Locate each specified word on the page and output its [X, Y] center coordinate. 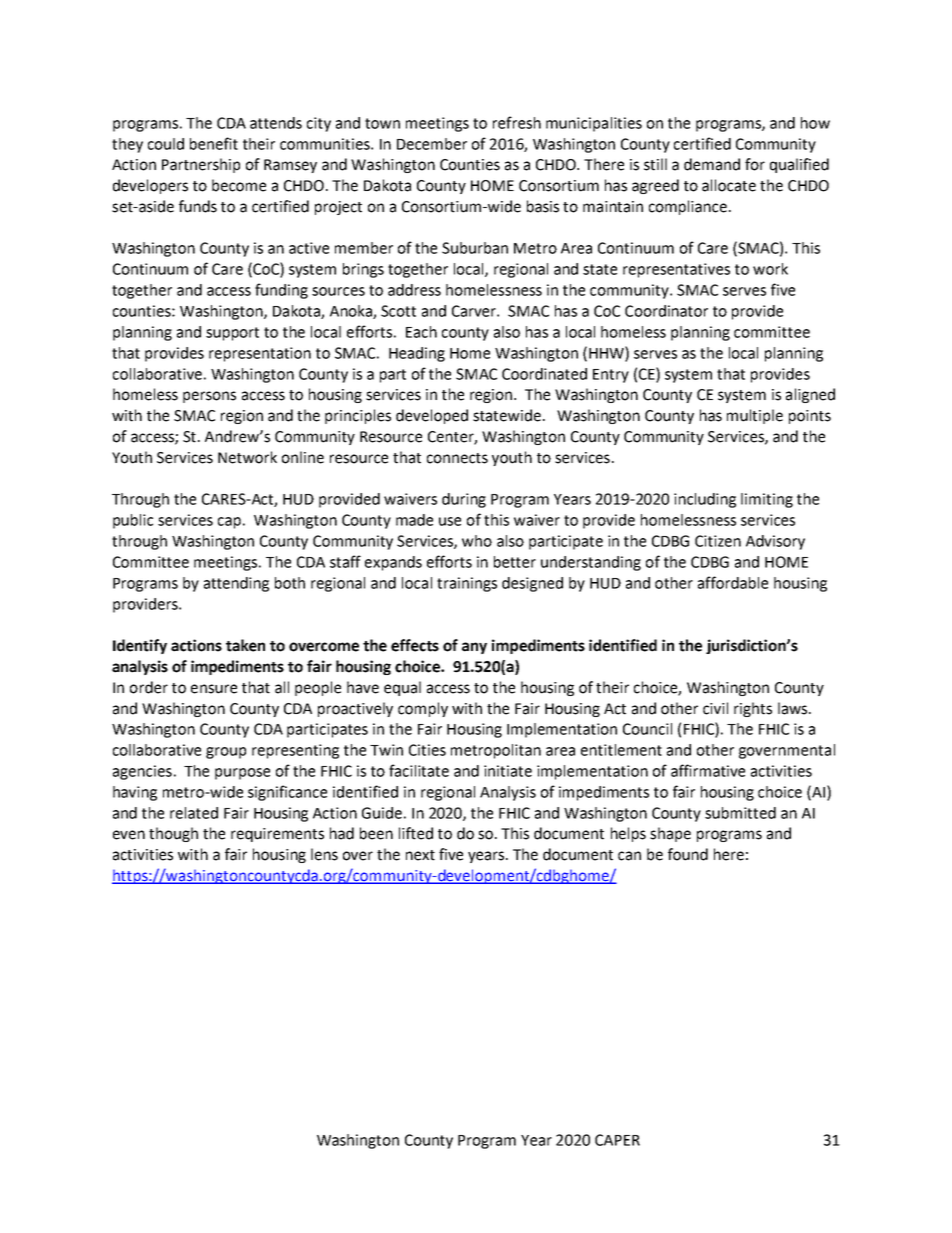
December [432, 144]
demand [712, 164]
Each [421, 332]
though [173, 834]
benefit [214, 143]
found [688, 854]
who [477, 541]
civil [715, 708]
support [232, 334]
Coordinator [666, 311]
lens [324, 854]
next [420, 855]
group [226, 753]
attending [236, 584]
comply [423, 709]
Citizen [718, 541]
